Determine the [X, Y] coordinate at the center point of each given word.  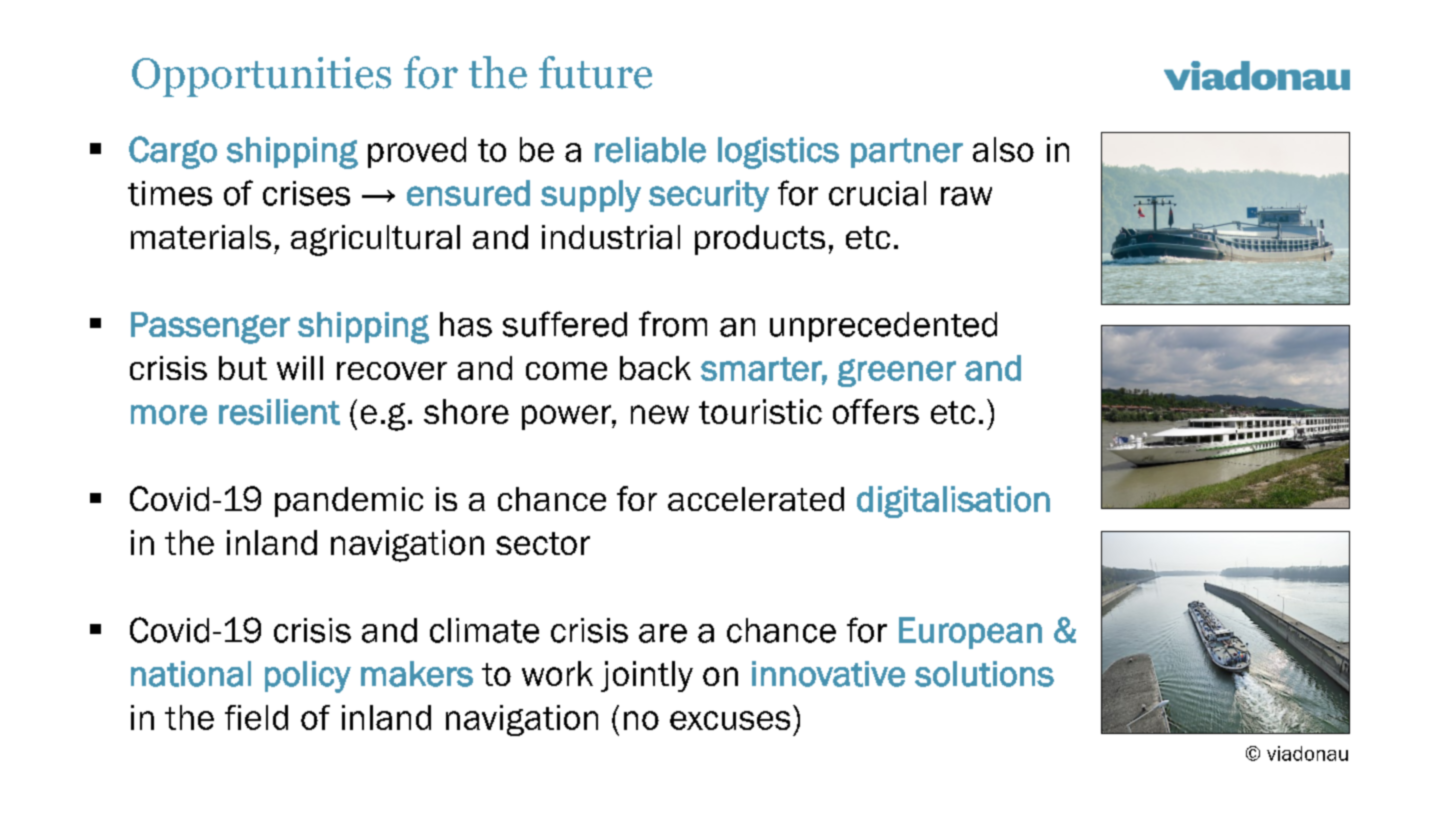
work [557, 673]
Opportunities [261, 77]
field [256, 717]
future [595, 72]
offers [876, 411]
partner [907, 153]
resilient [279, 412]
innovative [828, 674]
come [566, 371]
